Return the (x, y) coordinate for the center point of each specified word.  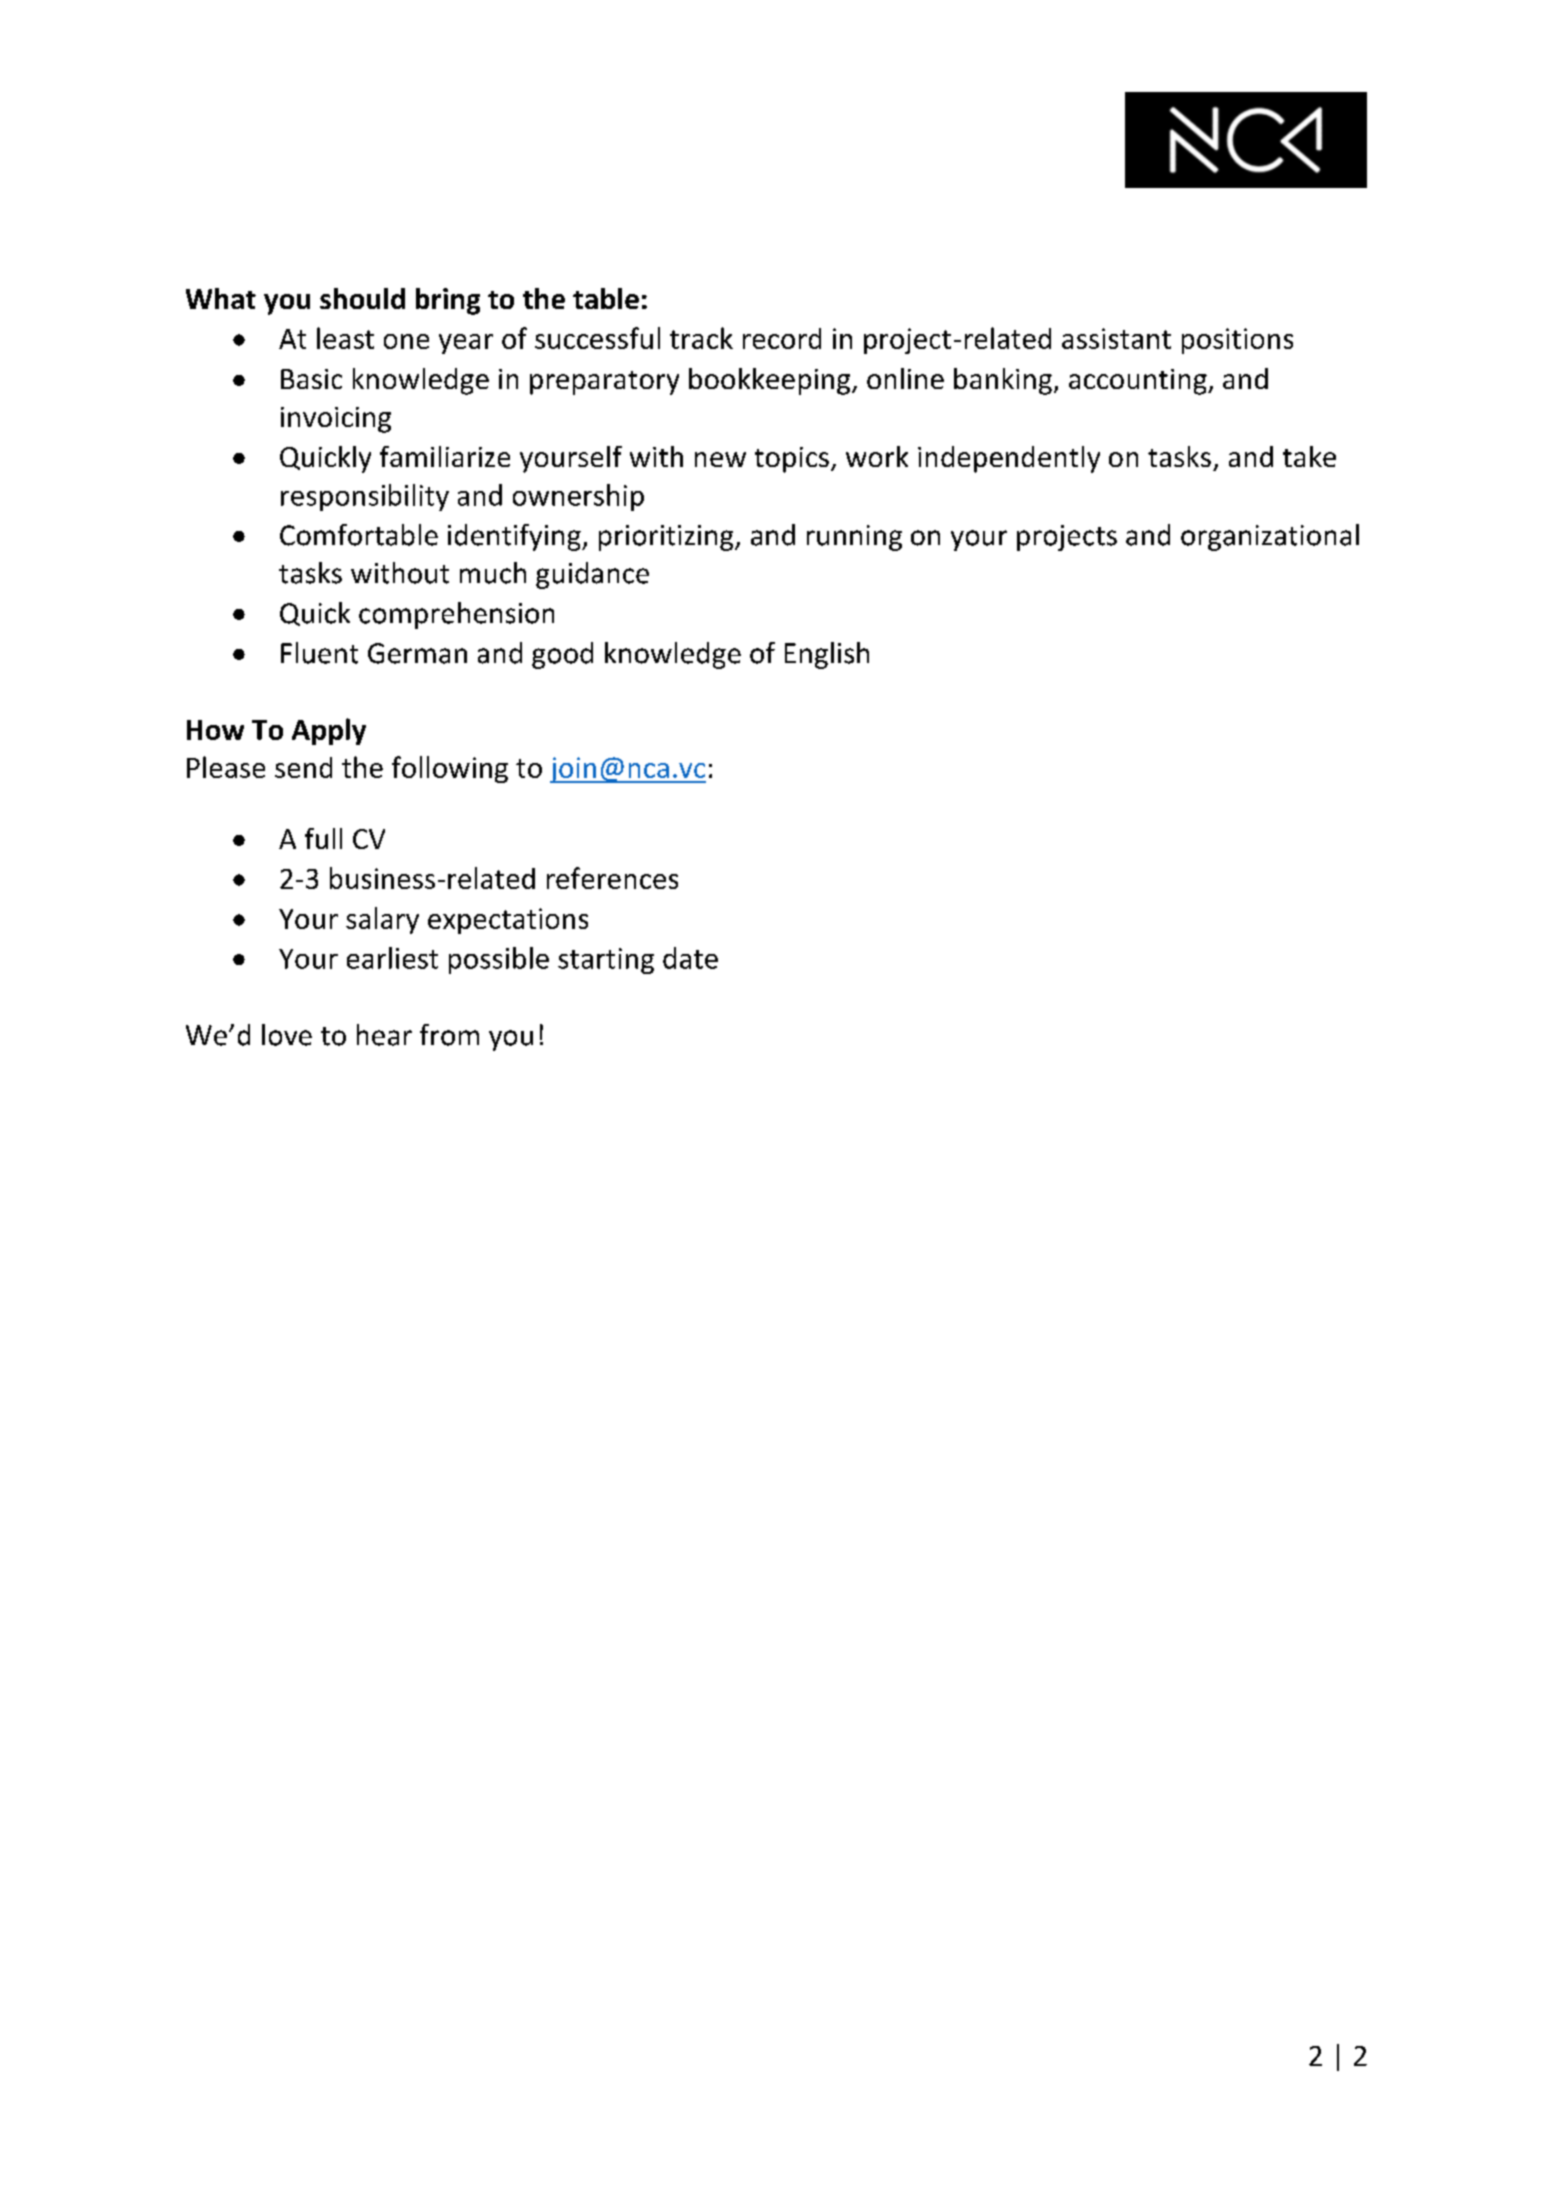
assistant (1116, 338)
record (782, 338)
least (345, 338)
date (690, 958)
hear (384, 1035)
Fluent (319, 653)
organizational (1270, 537)
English (827, 655)
